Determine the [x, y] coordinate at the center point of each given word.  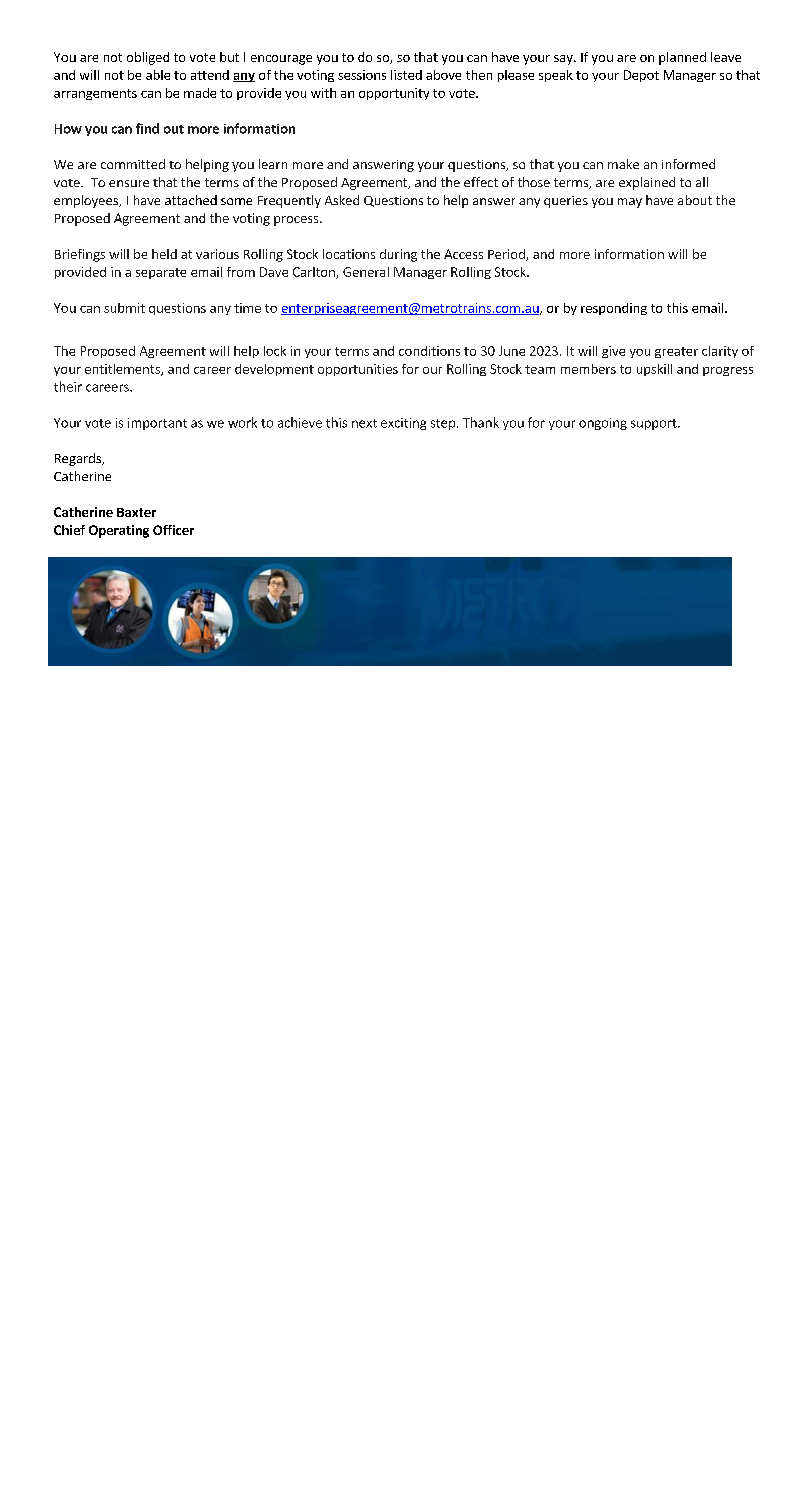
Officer [173, 530]
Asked [342, 200]
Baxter [136, 512]
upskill [654, 370]
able [158, 75]
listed [406, 75]
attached [191, 200]
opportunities [358, 370]
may [630, 203]
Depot [641, 76]
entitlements [123, 370]
